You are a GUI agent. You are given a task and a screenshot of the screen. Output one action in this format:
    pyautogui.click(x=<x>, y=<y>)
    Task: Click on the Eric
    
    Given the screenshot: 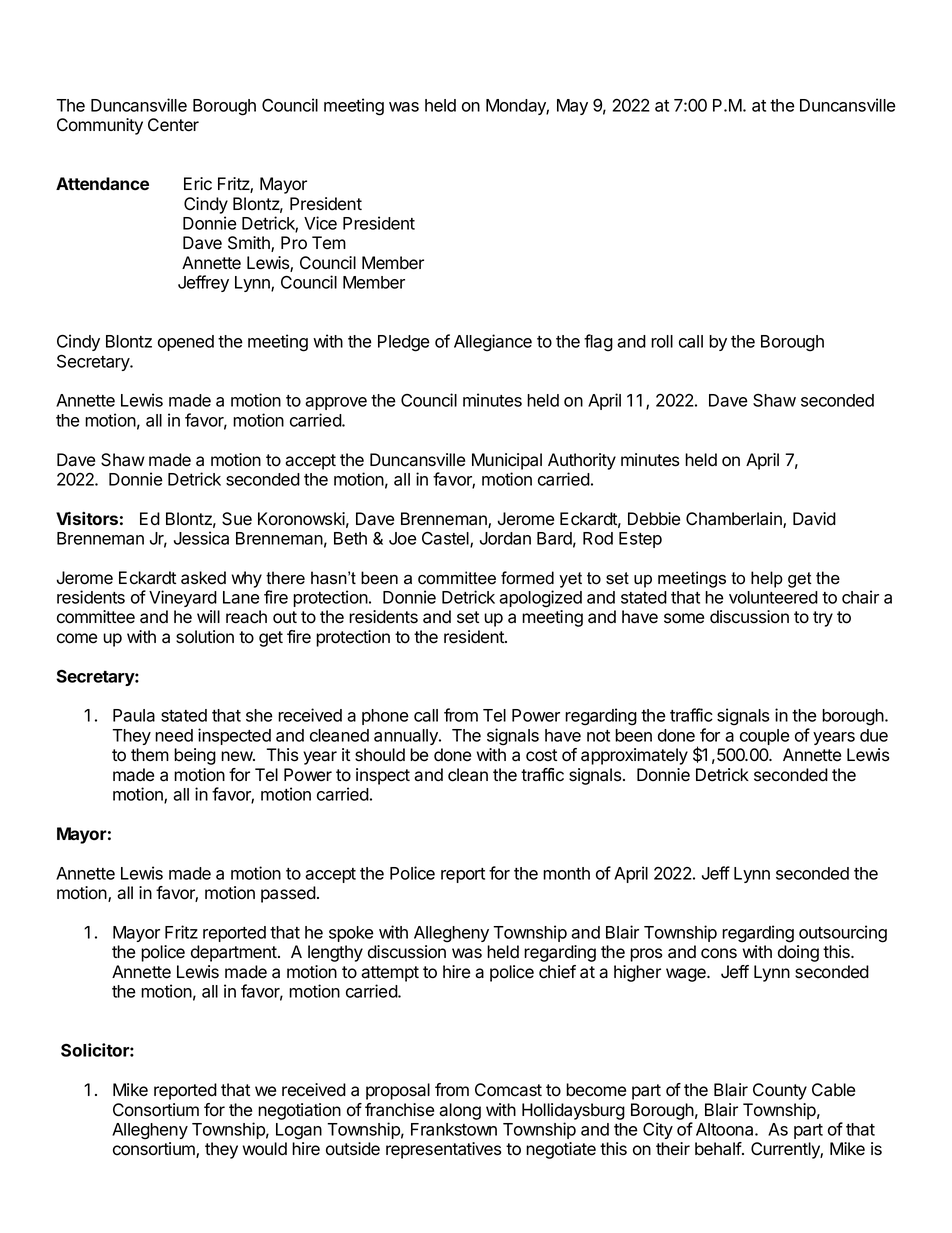 What is the action you would take?
    pyautogui.click(x=198, y=184)
